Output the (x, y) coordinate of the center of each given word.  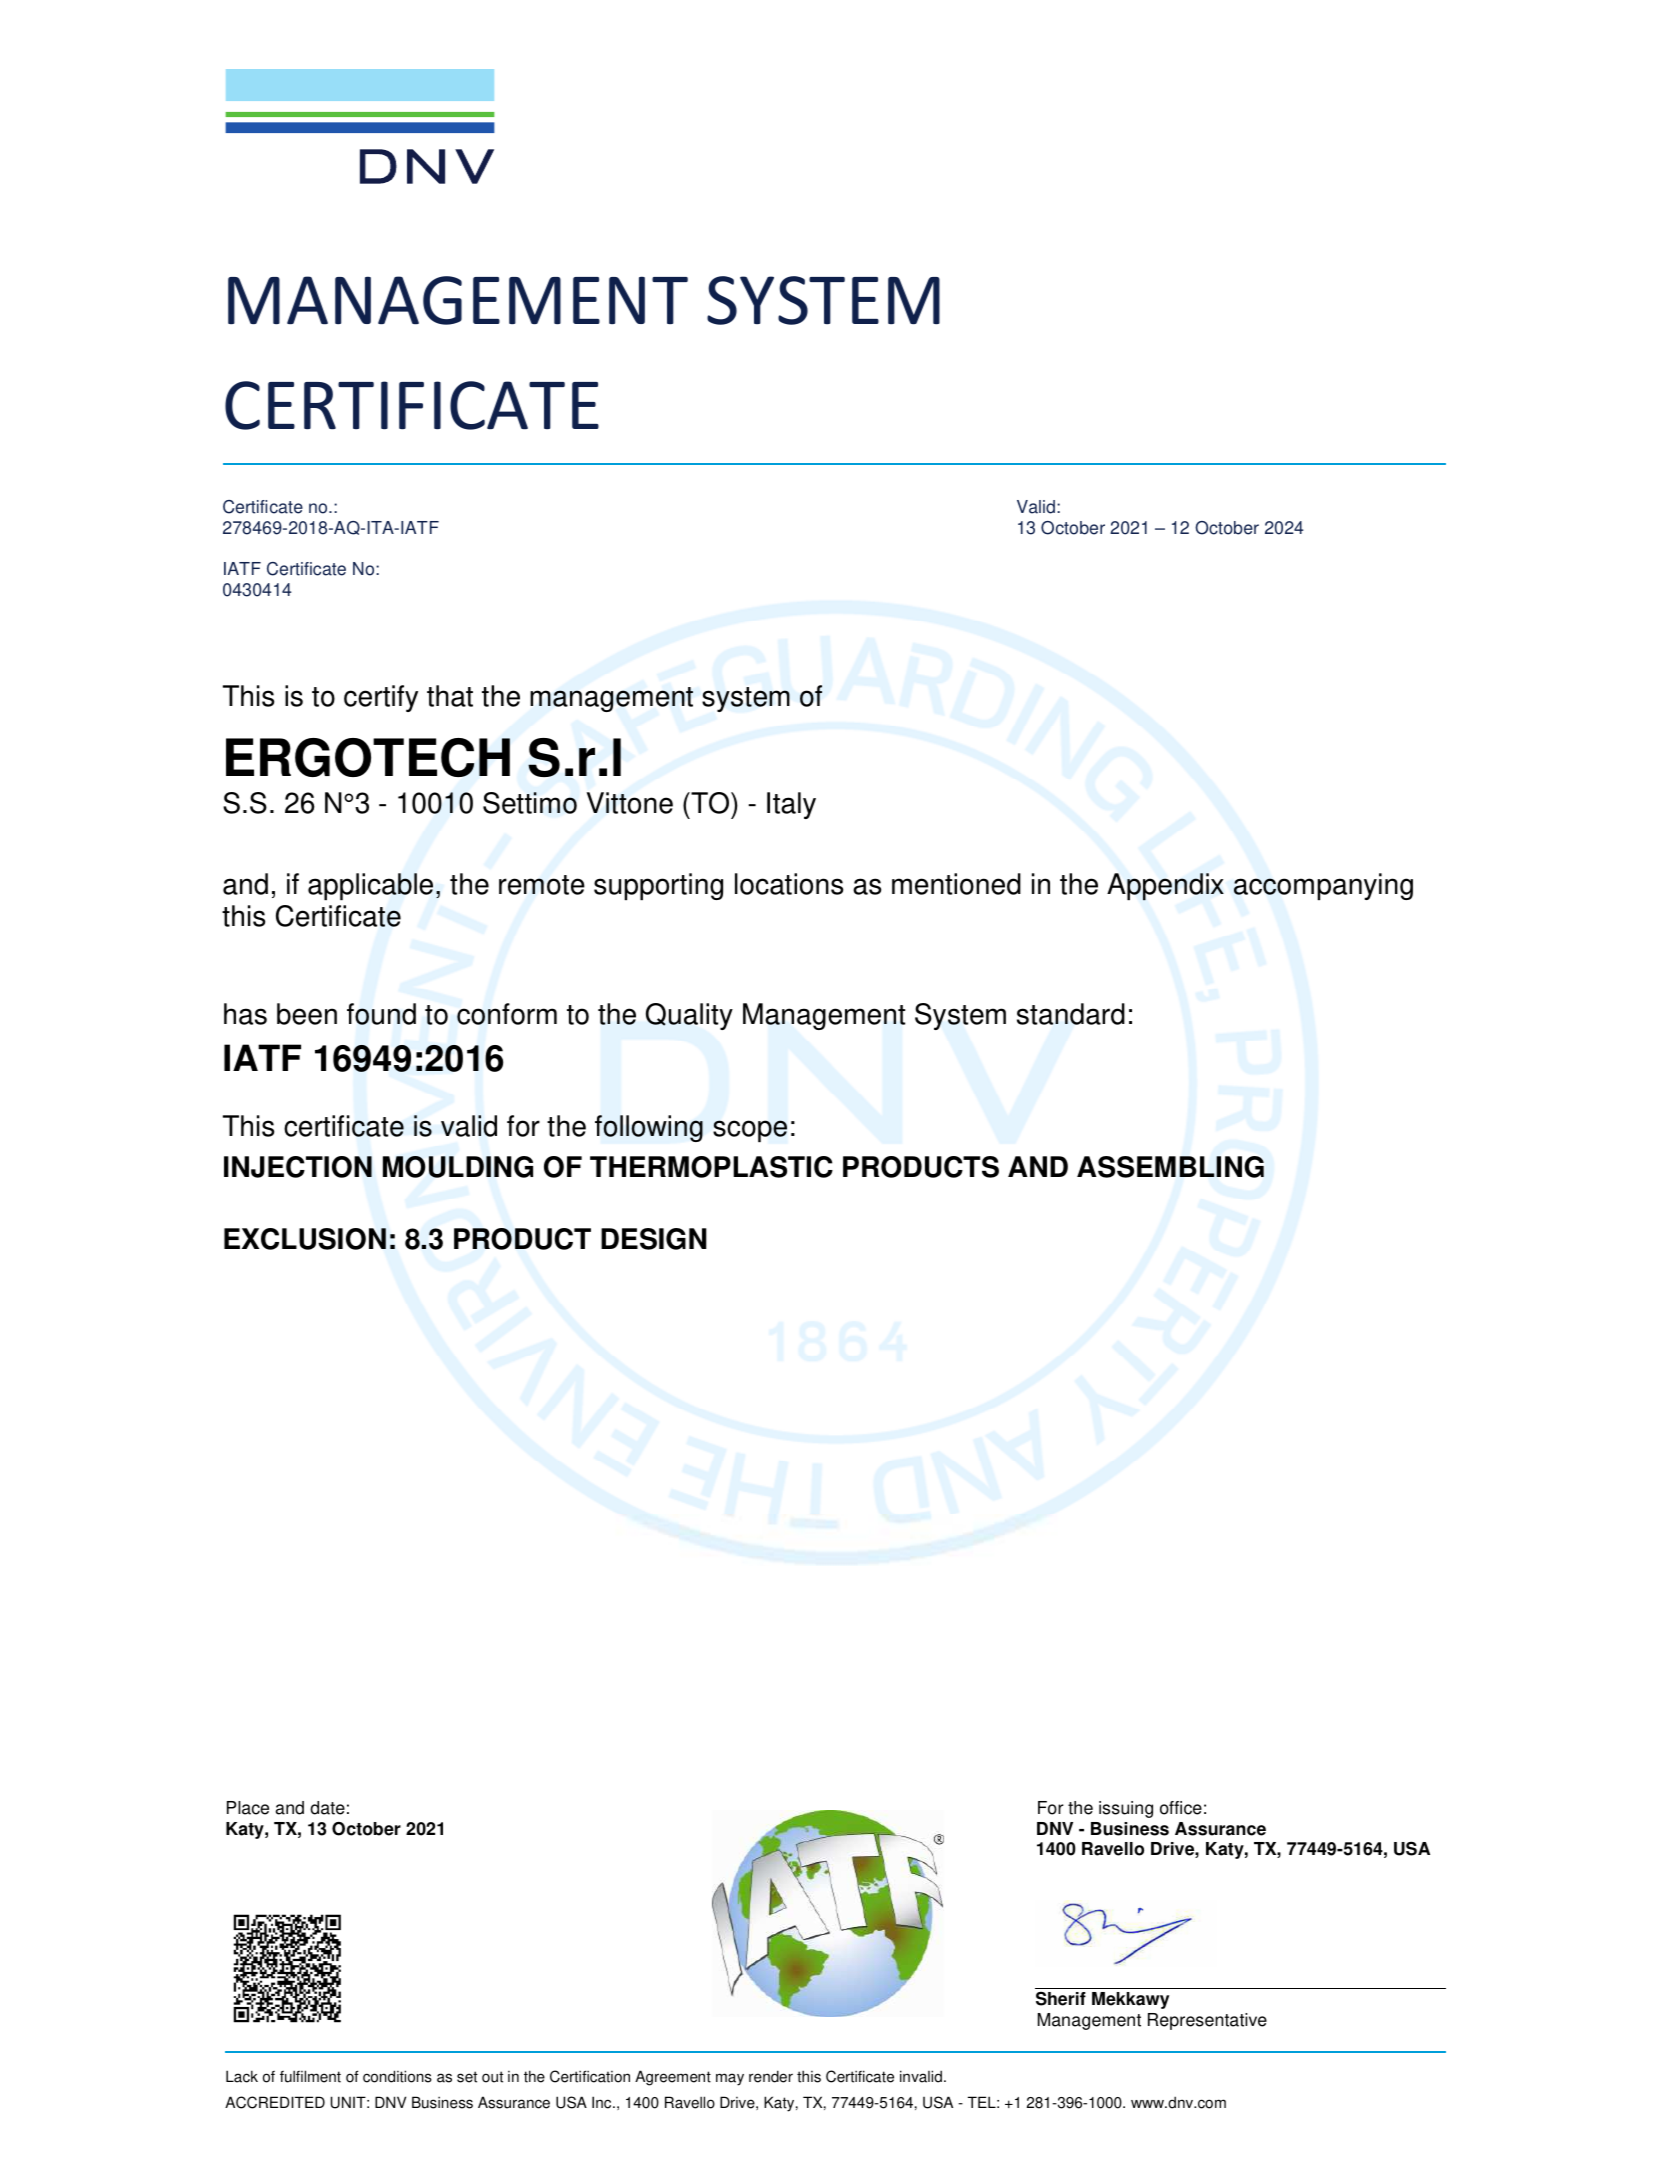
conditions (397, 2076)
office (1181, 1808)
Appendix (1165, 887)
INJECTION (298, 1167)
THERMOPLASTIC (711, 1167)
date (327, 1808)
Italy (791, 805)
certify (381, 698)
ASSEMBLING (1170, 1167)
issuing (1126, 1809)
